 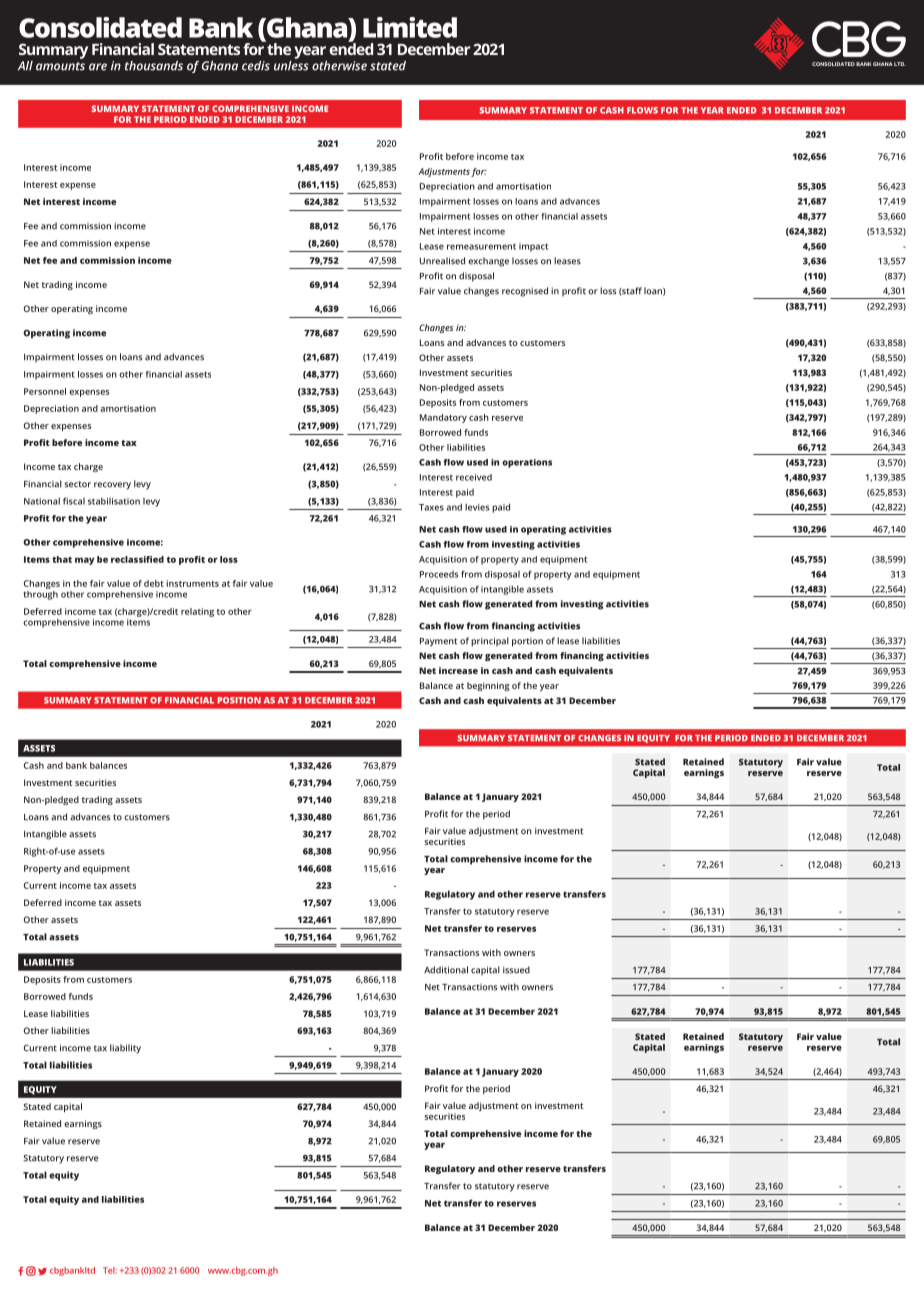 What do you see at coordinates (410, 27) in the document?
I see `Limited` at bounding box center [410, 27].
